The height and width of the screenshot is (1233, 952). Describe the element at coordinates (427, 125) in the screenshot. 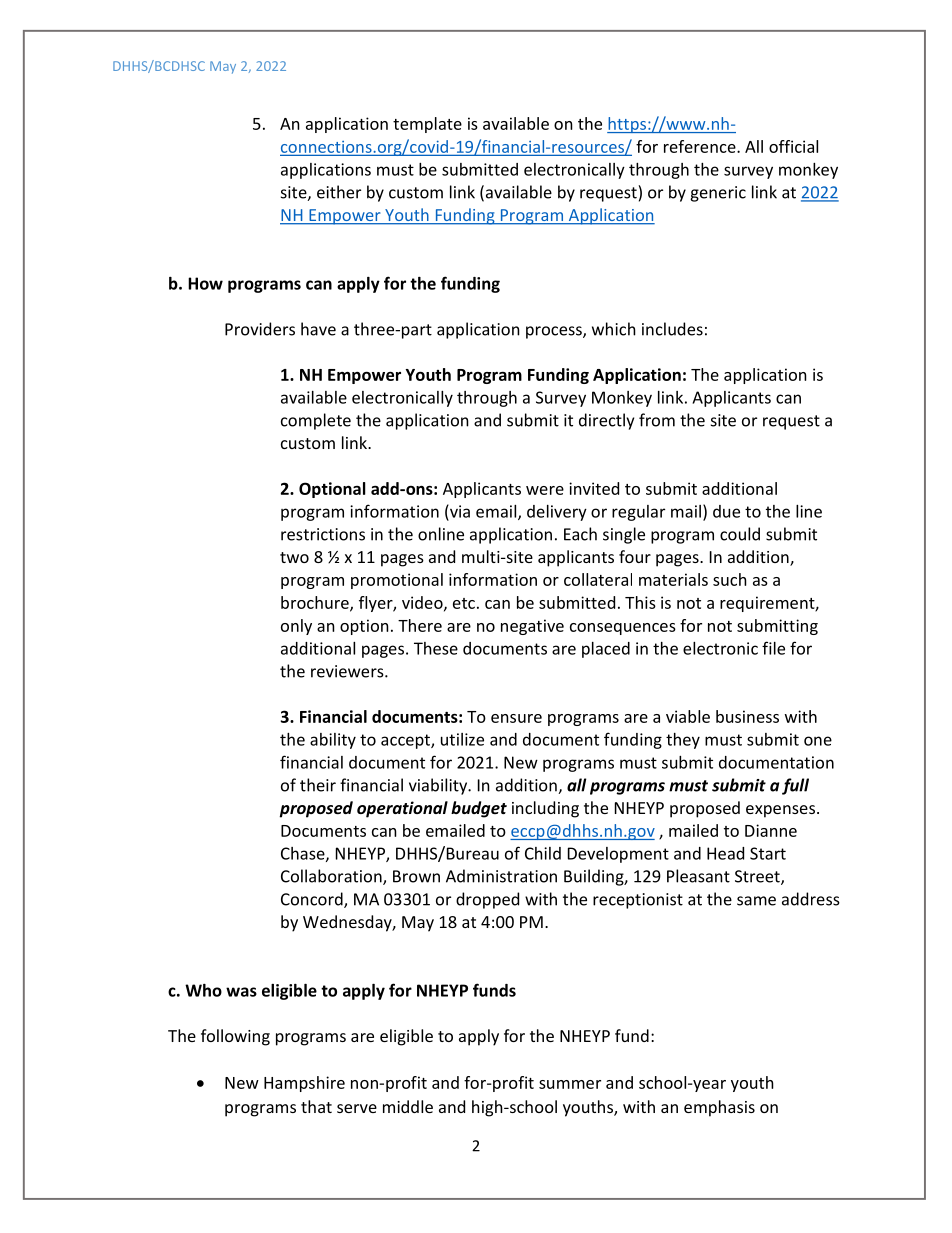

I see `template` at that location.
